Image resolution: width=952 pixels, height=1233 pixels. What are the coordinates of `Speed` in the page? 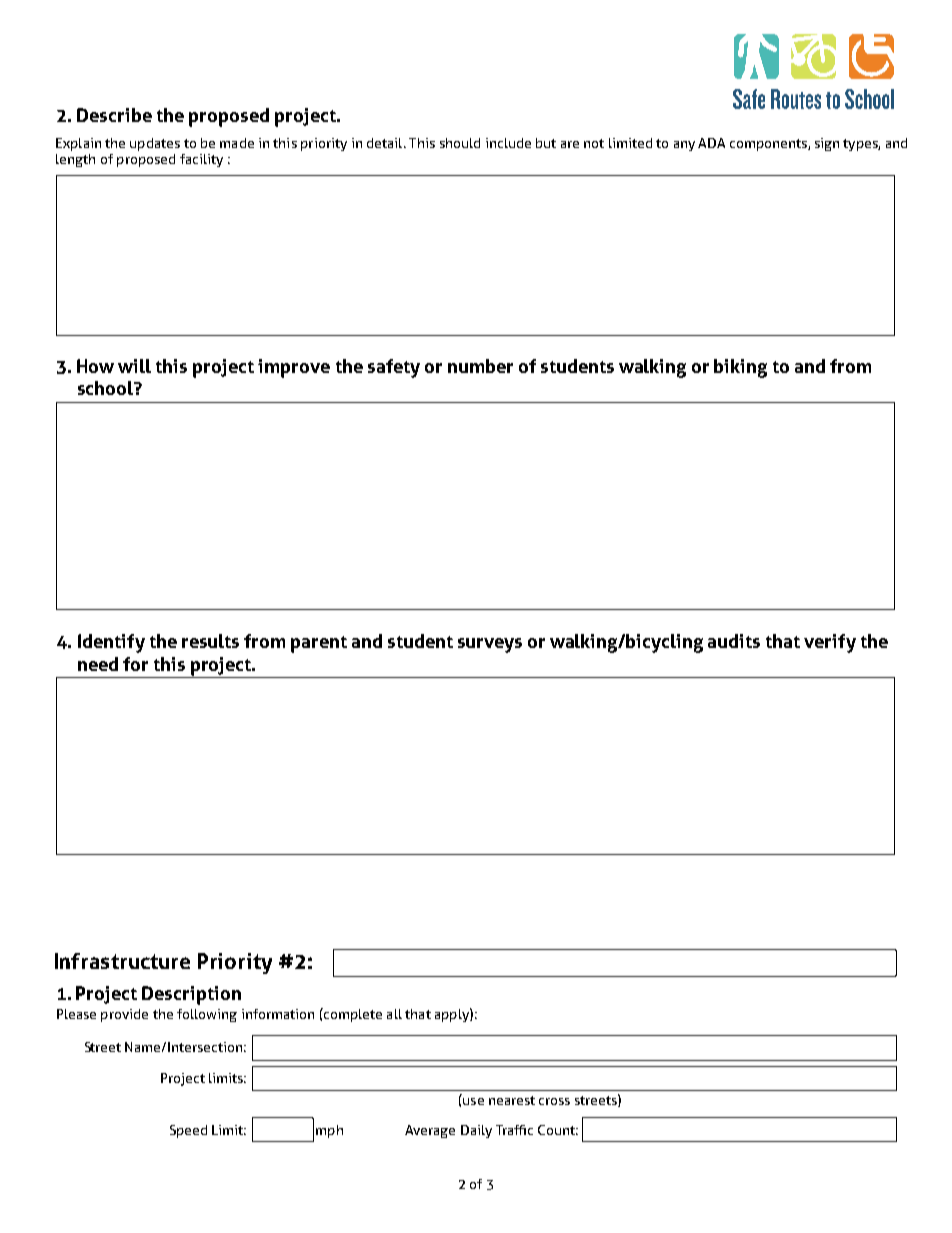 It's located at (188, 1131).
